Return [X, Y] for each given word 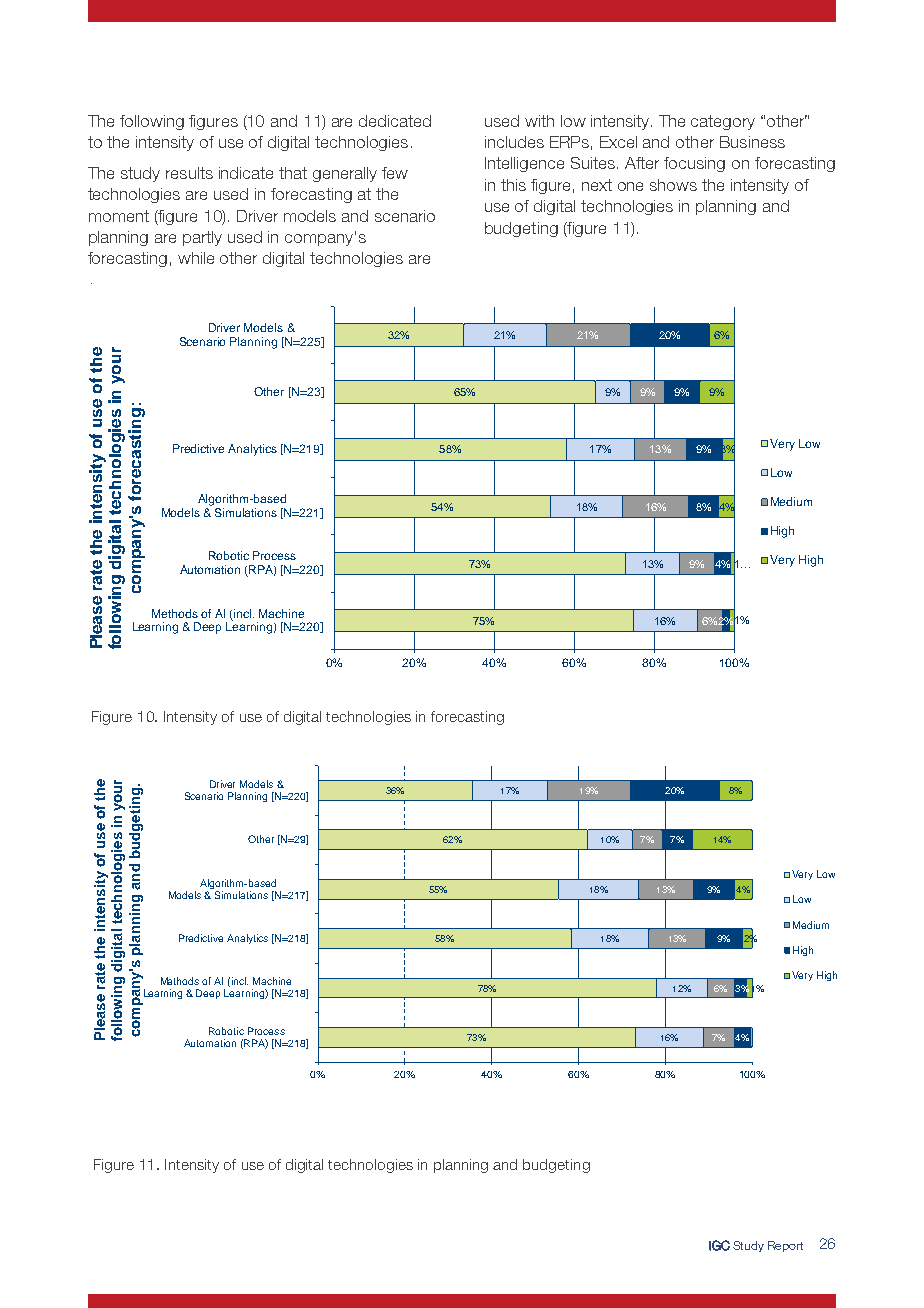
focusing [694, 164]
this [513, 185]
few [395, 173]
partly [202, 238]
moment [119, 216]
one [630, 186]
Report [785, 1246]
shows [673, 185]
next [597, 185]
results [189, 173]
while [196, 258]
